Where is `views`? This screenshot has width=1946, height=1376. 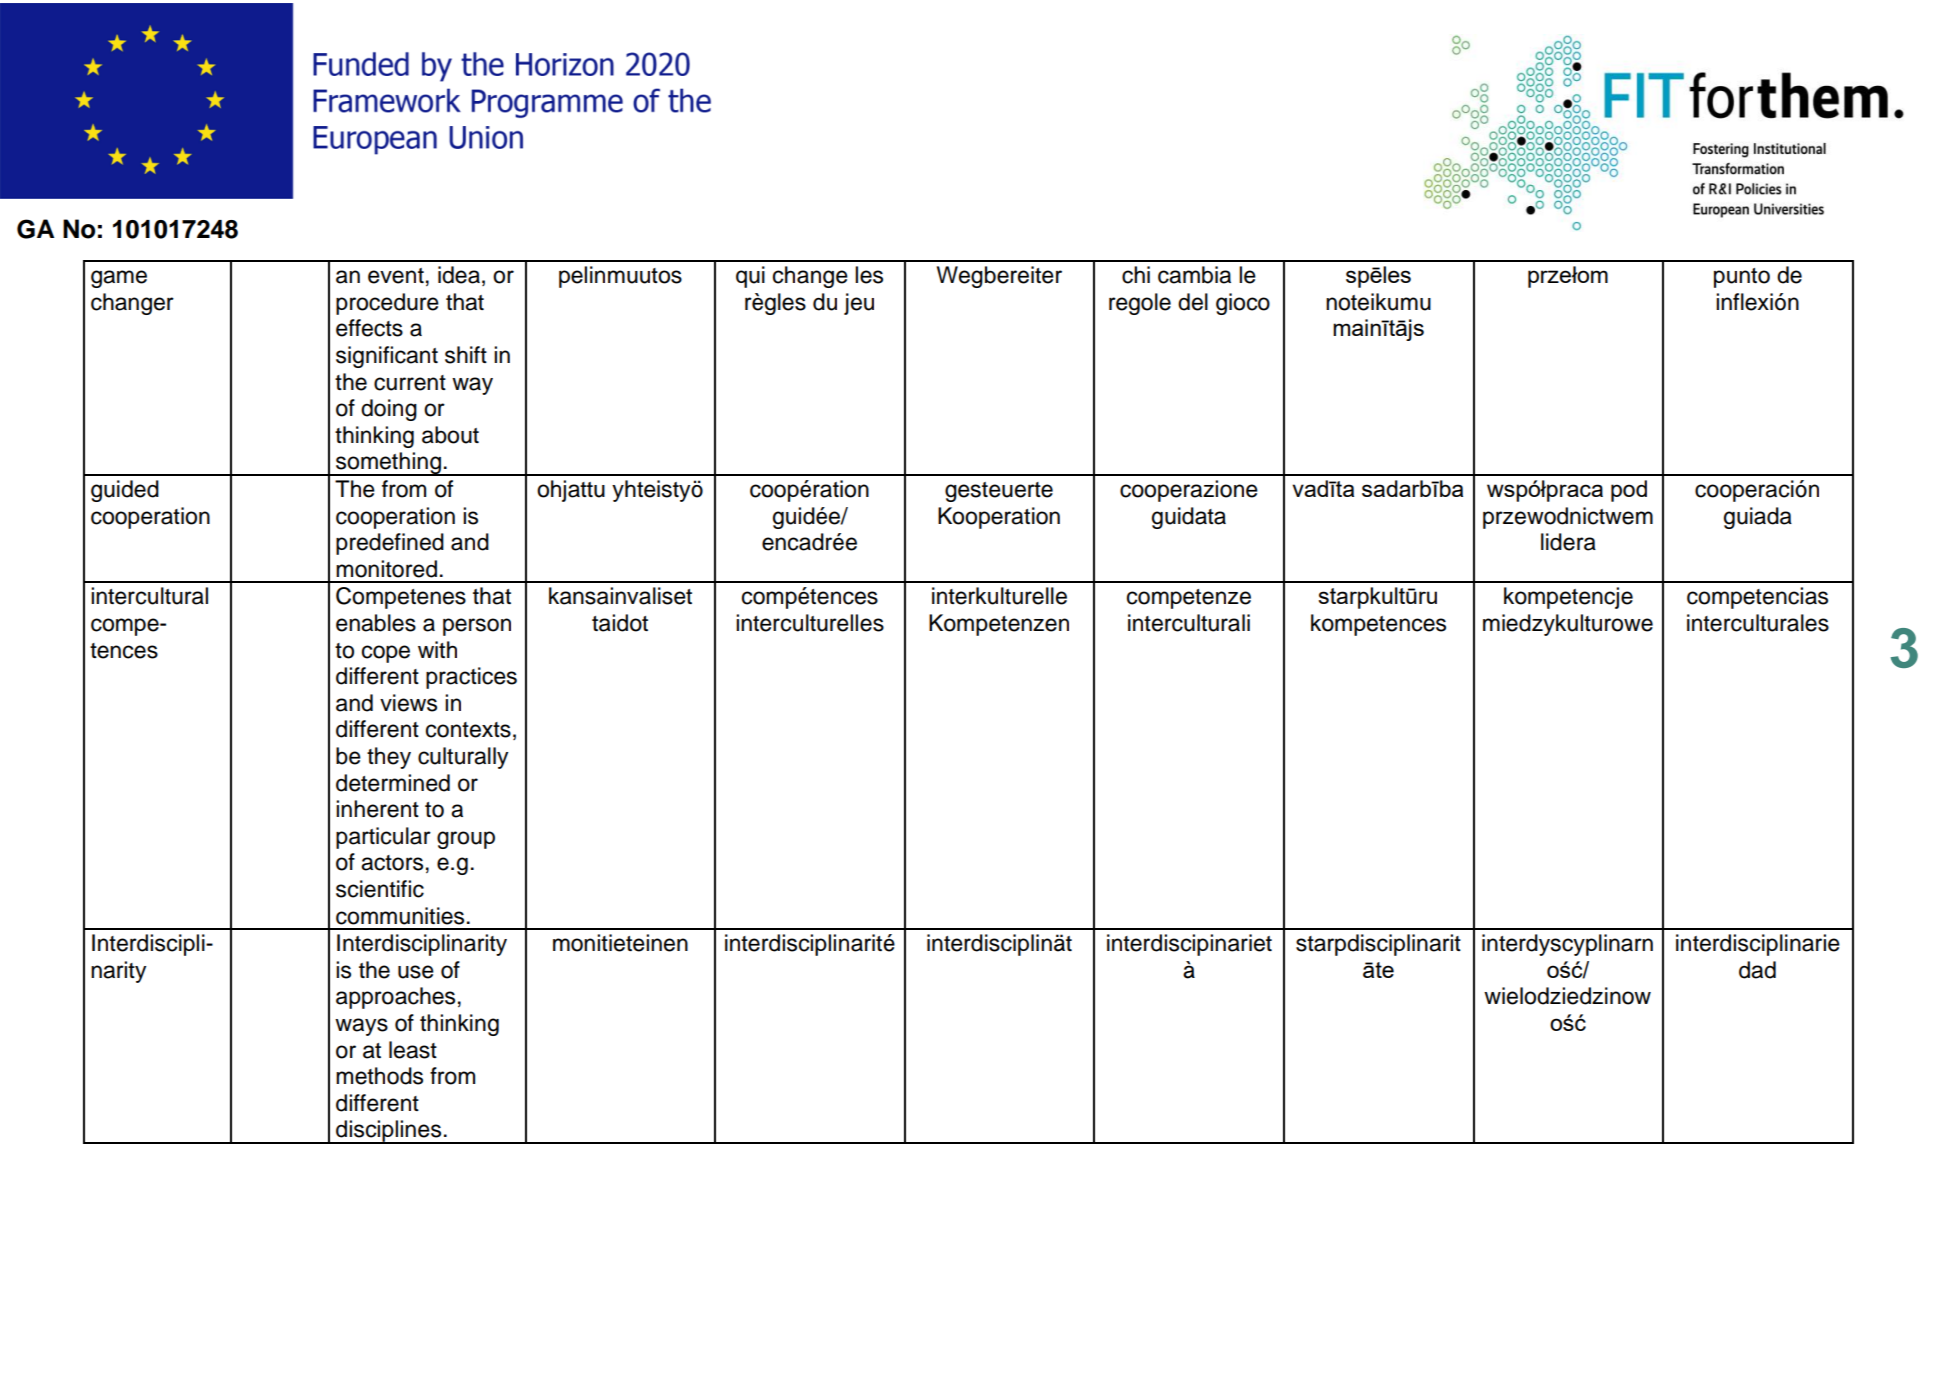 views is located at coordinates (408, 703).
